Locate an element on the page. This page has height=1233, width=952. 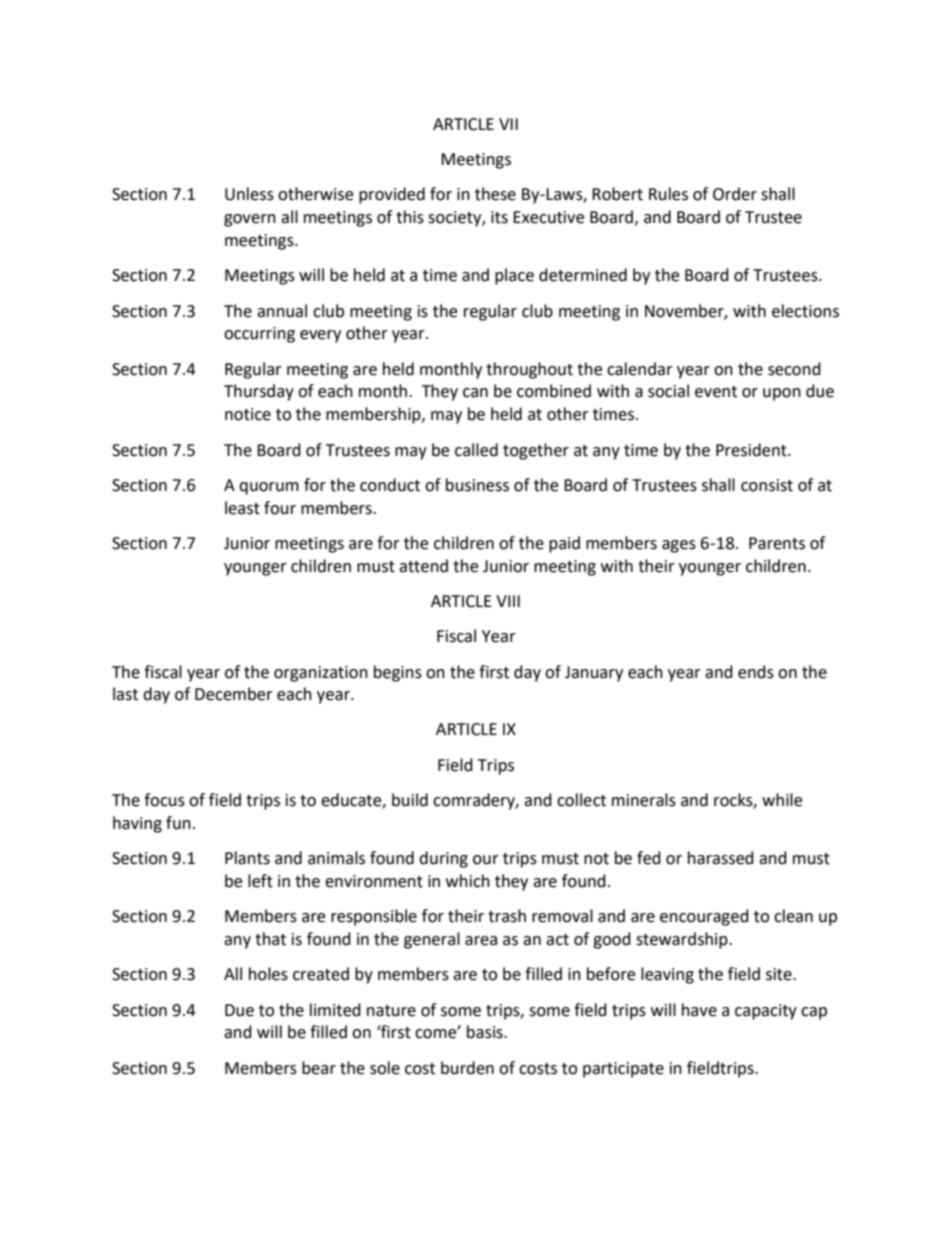
Plants is located at coordinates (247, 858).
